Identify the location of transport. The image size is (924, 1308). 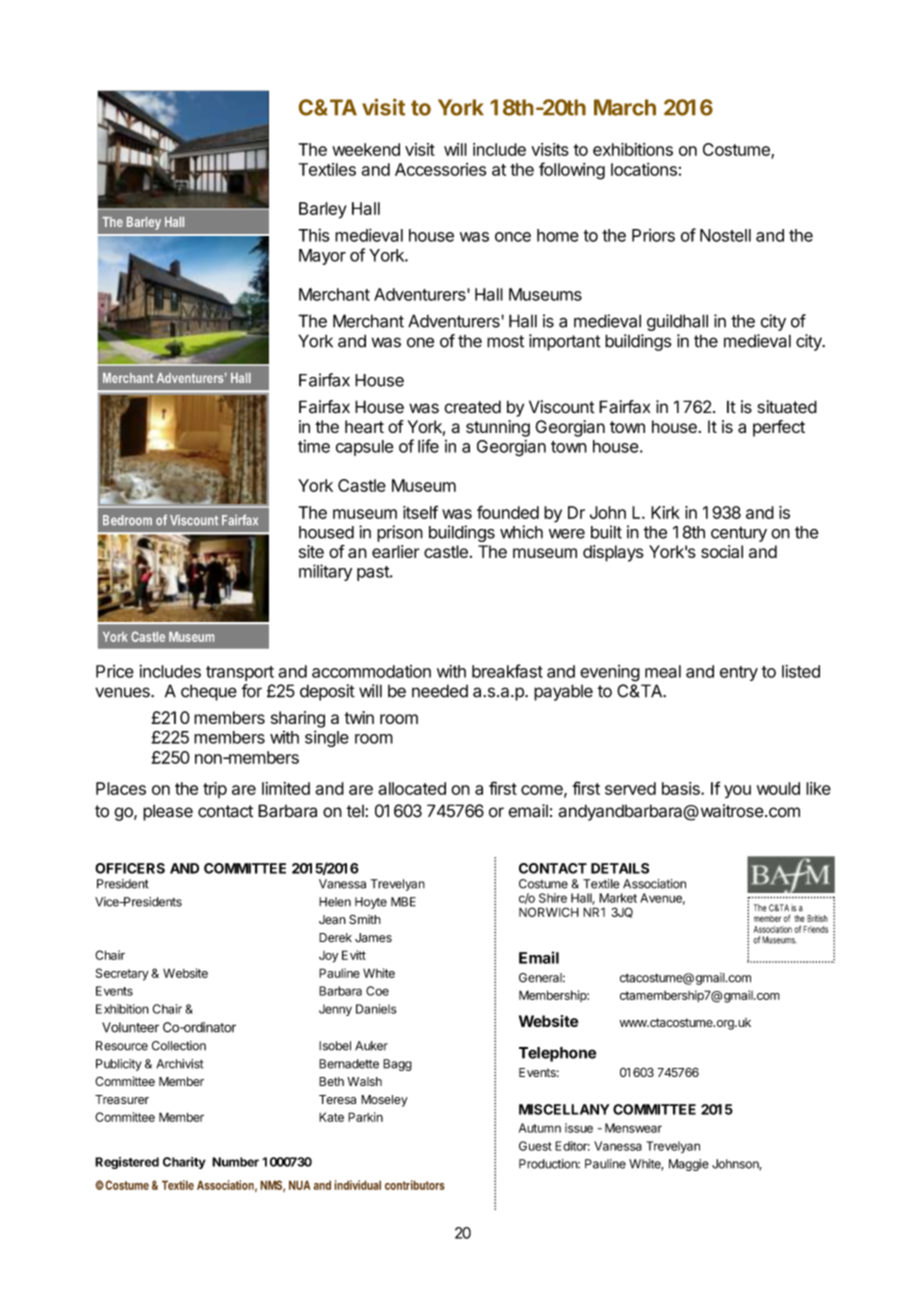
(240, 673).
